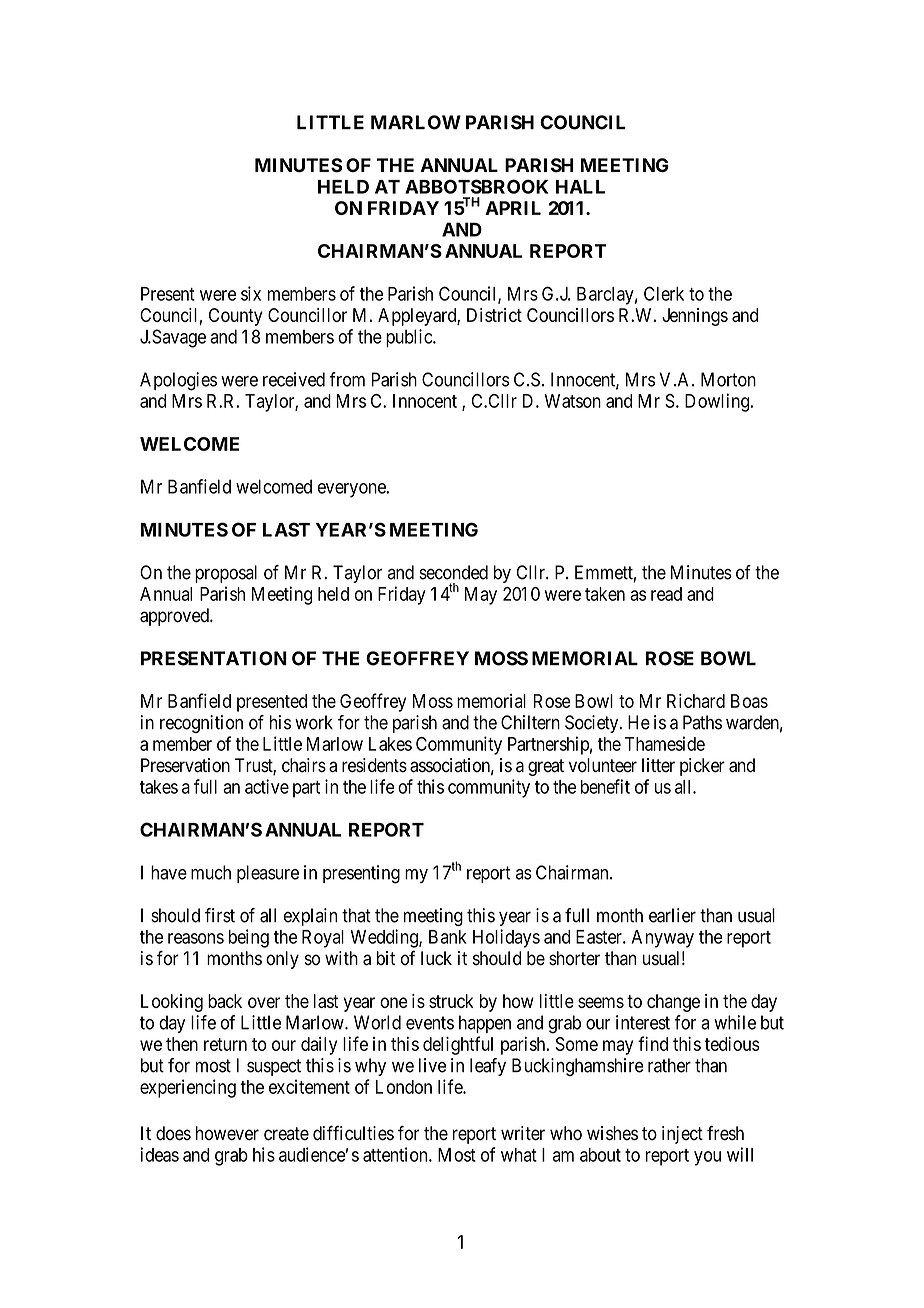 This image has width=924, height=1308. Describe the element at coordinates (696, 700) in the image. I see `Richard` at that location.
